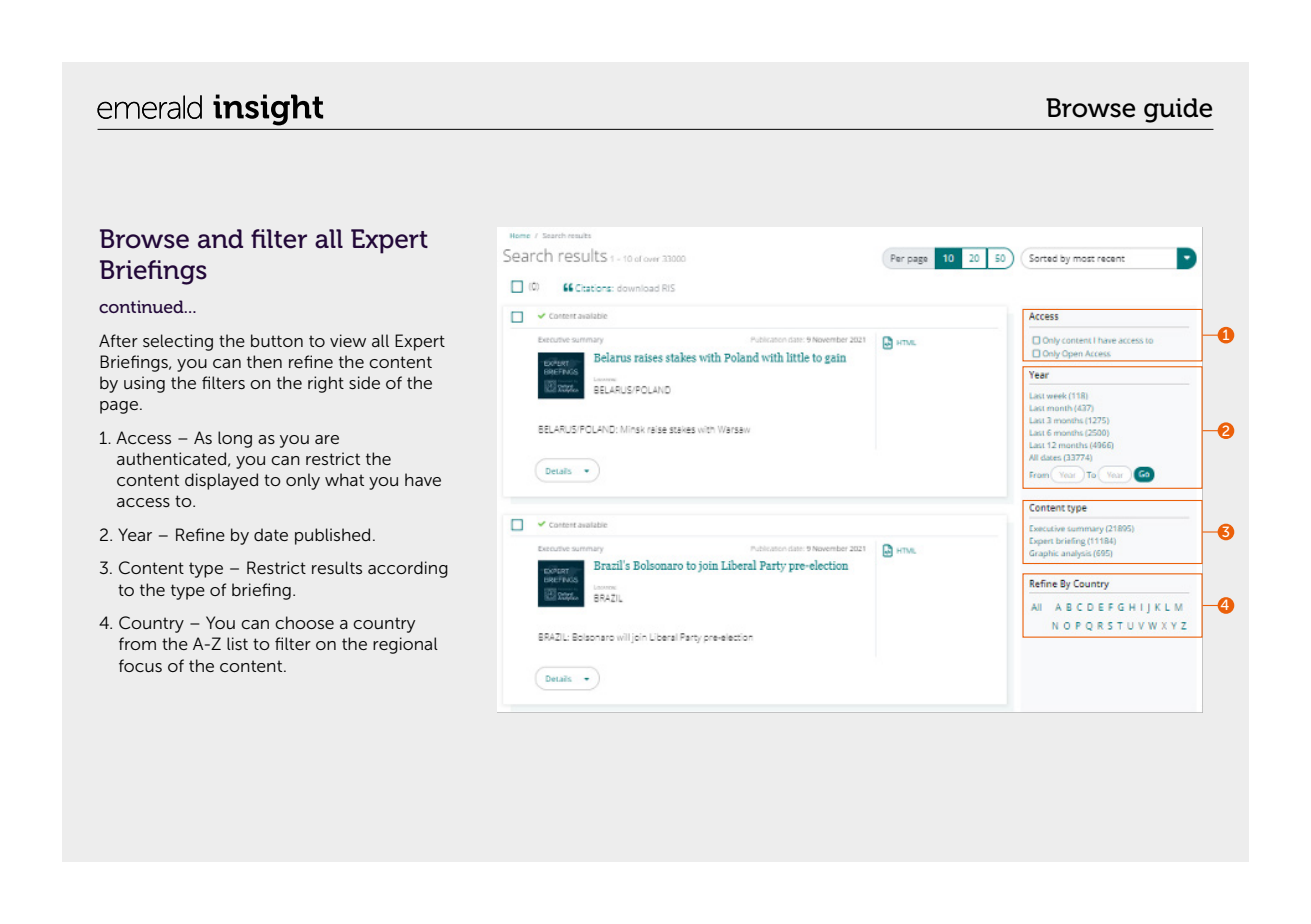 The image size is (1311, 924). Describe the element at coordinates (326, 384) in the page. I see `right` at that location.
